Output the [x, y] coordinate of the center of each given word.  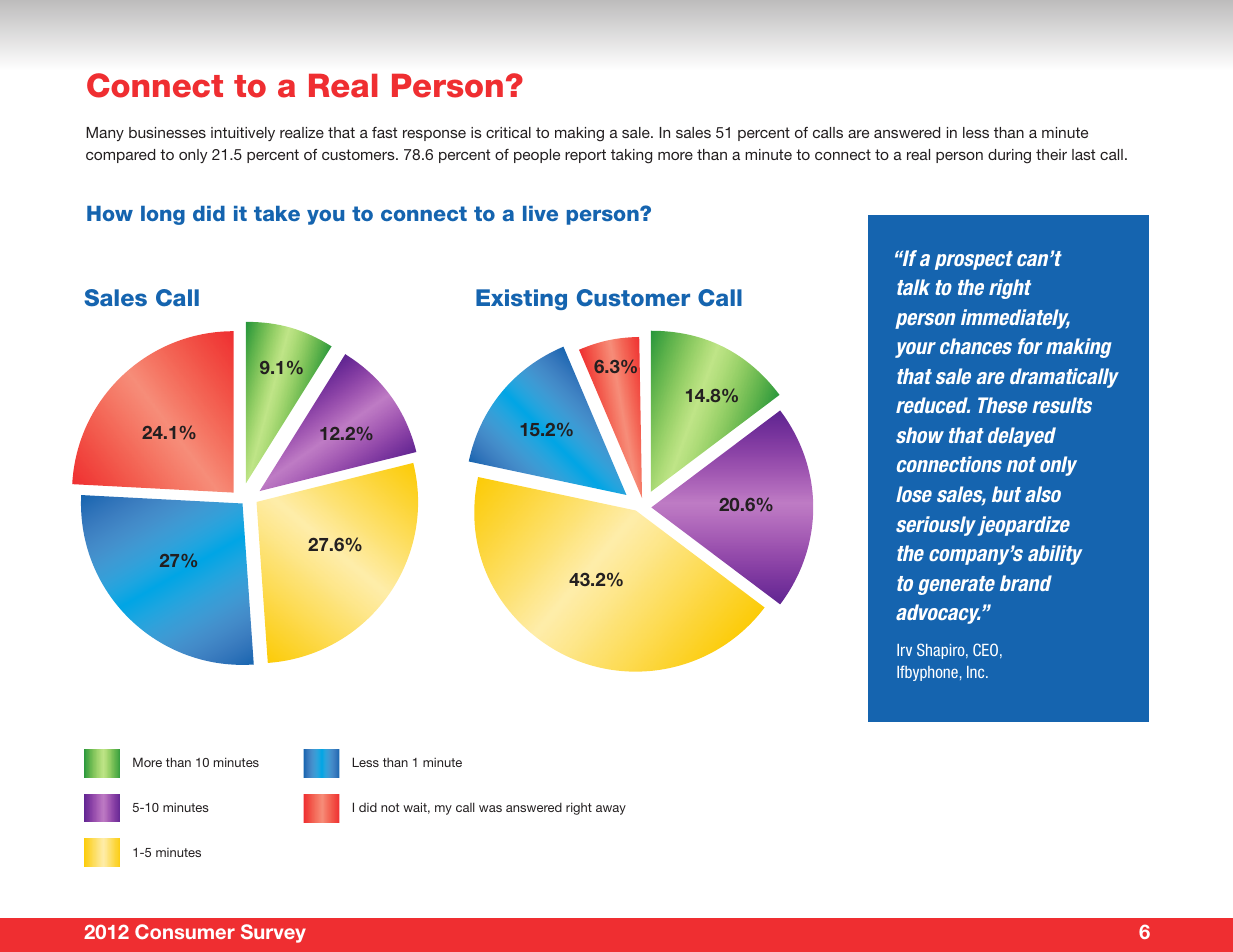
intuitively [243, 134]
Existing [521, 299]
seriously [936, 526]
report [585, 156]
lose [914, 494]
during [1009, 156]
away [611, 810]
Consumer [185, 931]
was [490, 808]
